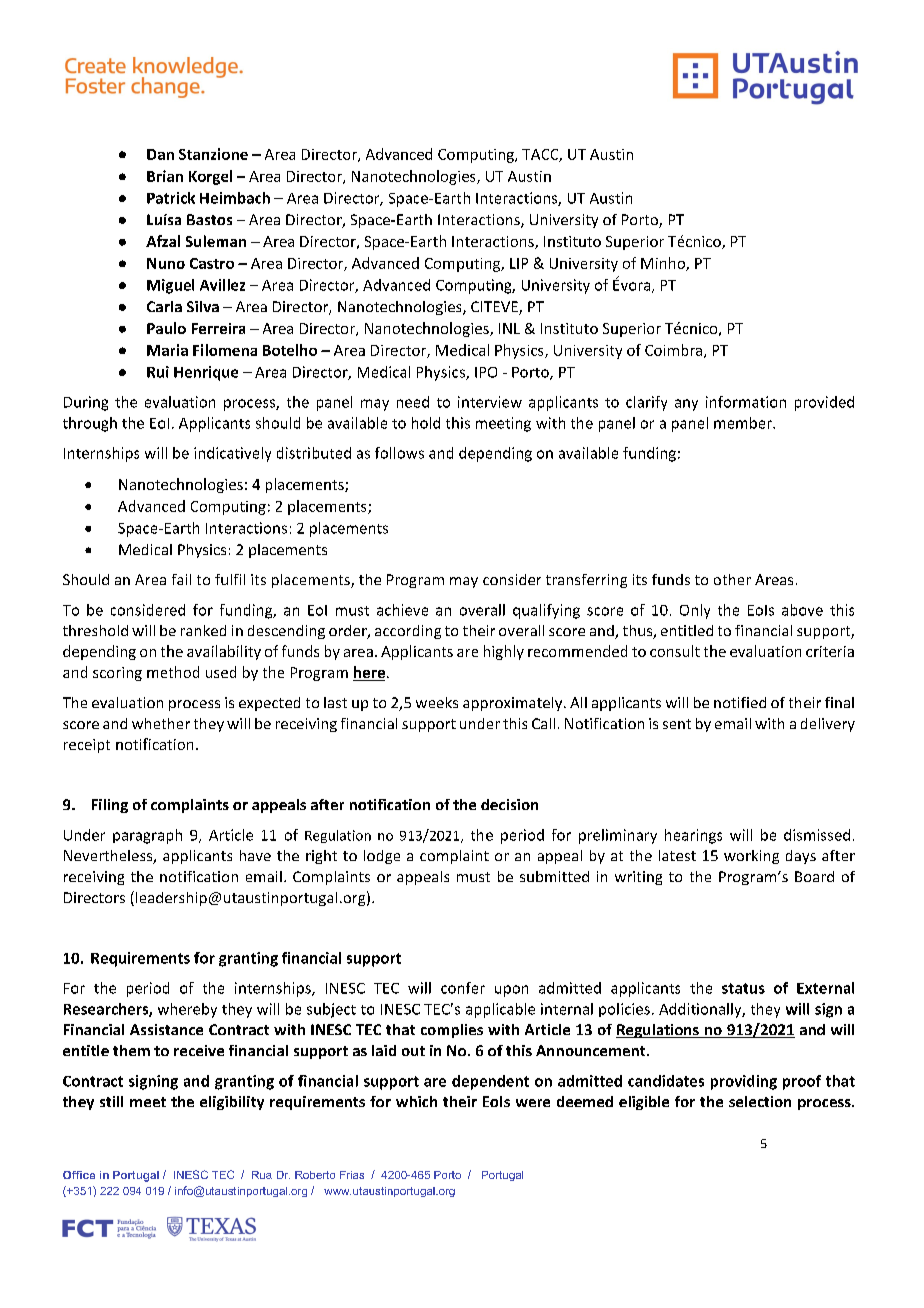 The width and height of the screenshot is (924, 1308). Describe the element at coordinates (740, 702) in the screenshot. I see `notified` at that location.
